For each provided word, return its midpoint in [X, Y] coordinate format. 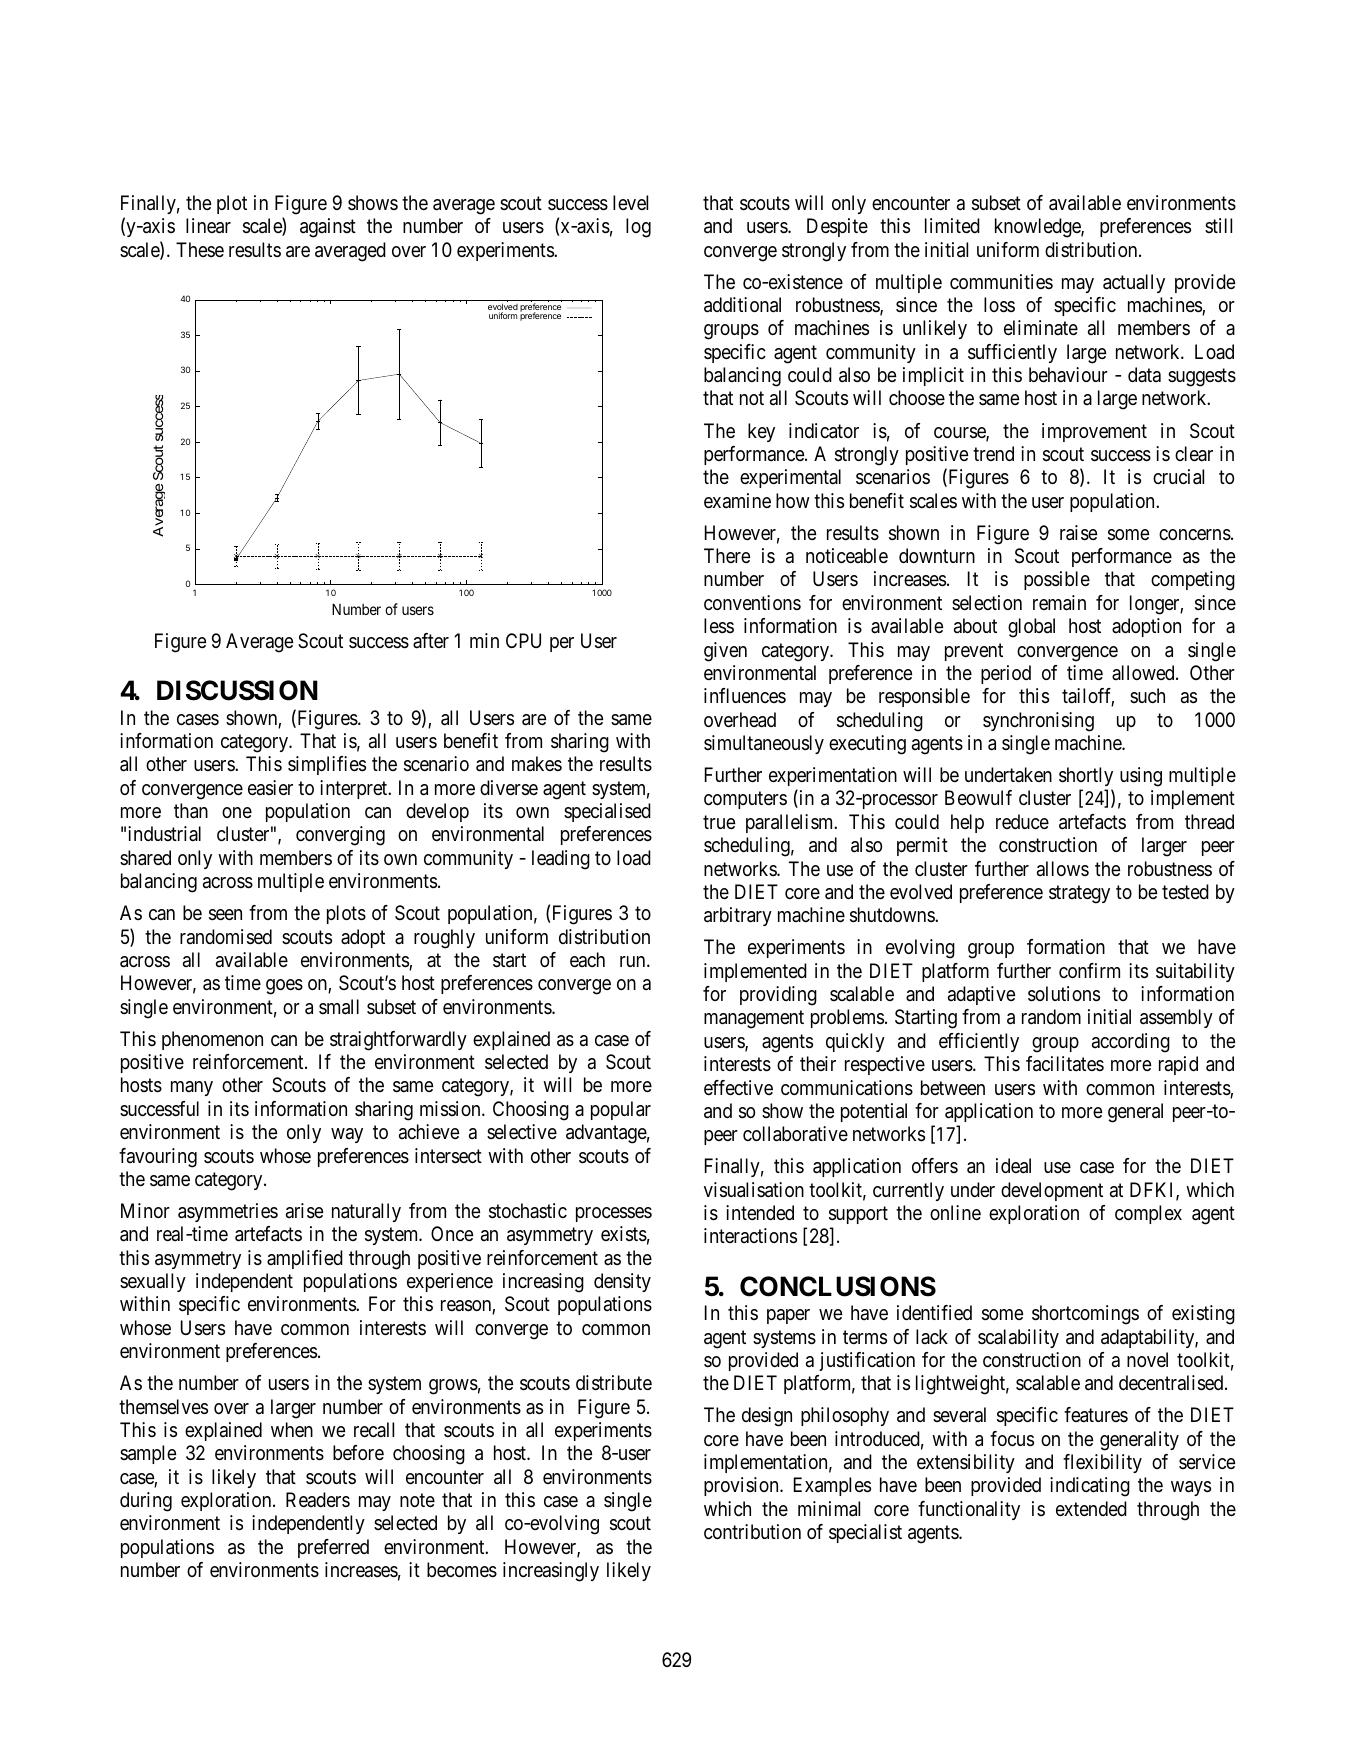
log [638, 228]
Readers [318, 1500]
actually [1134, 283]
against [328, 228]
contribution [752, 1531]
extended [1091, 1509]
